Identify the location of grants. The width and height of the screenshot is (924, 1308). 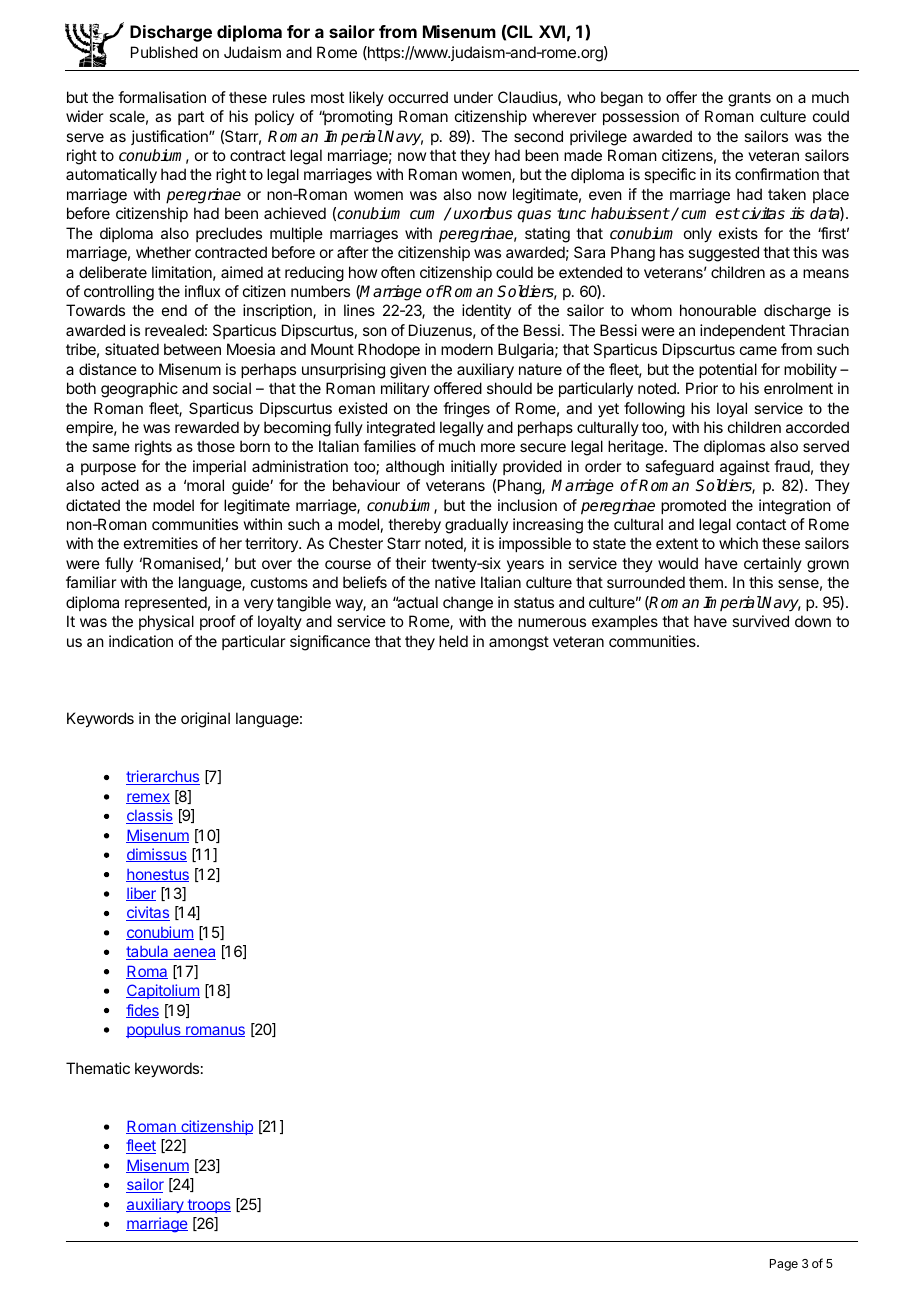
(749, 99).
